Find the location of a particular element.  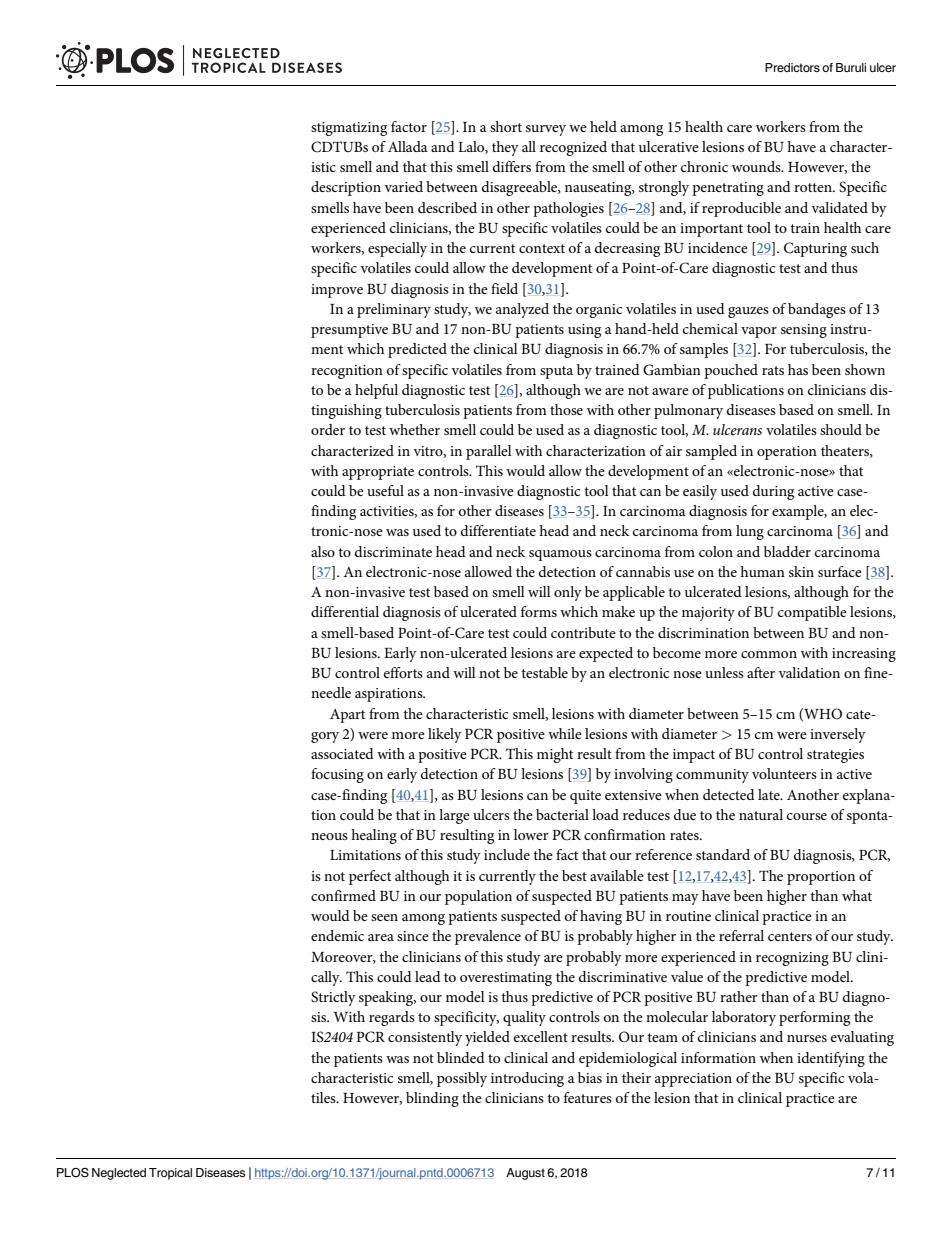

include is located at coordinates (507, 854).
